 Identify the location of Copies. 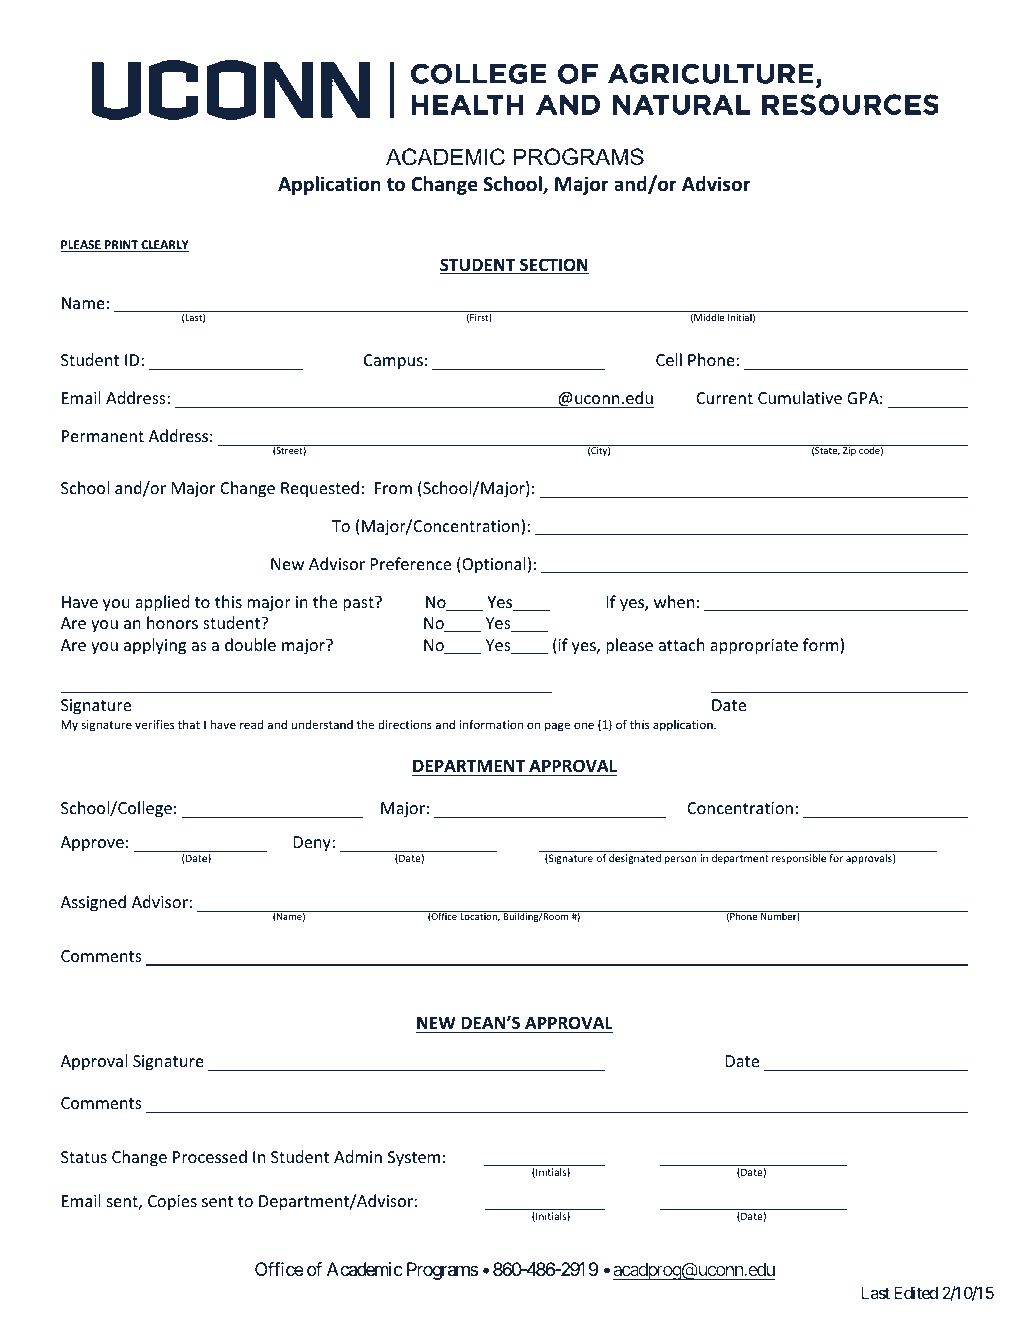
(172, 1203).
